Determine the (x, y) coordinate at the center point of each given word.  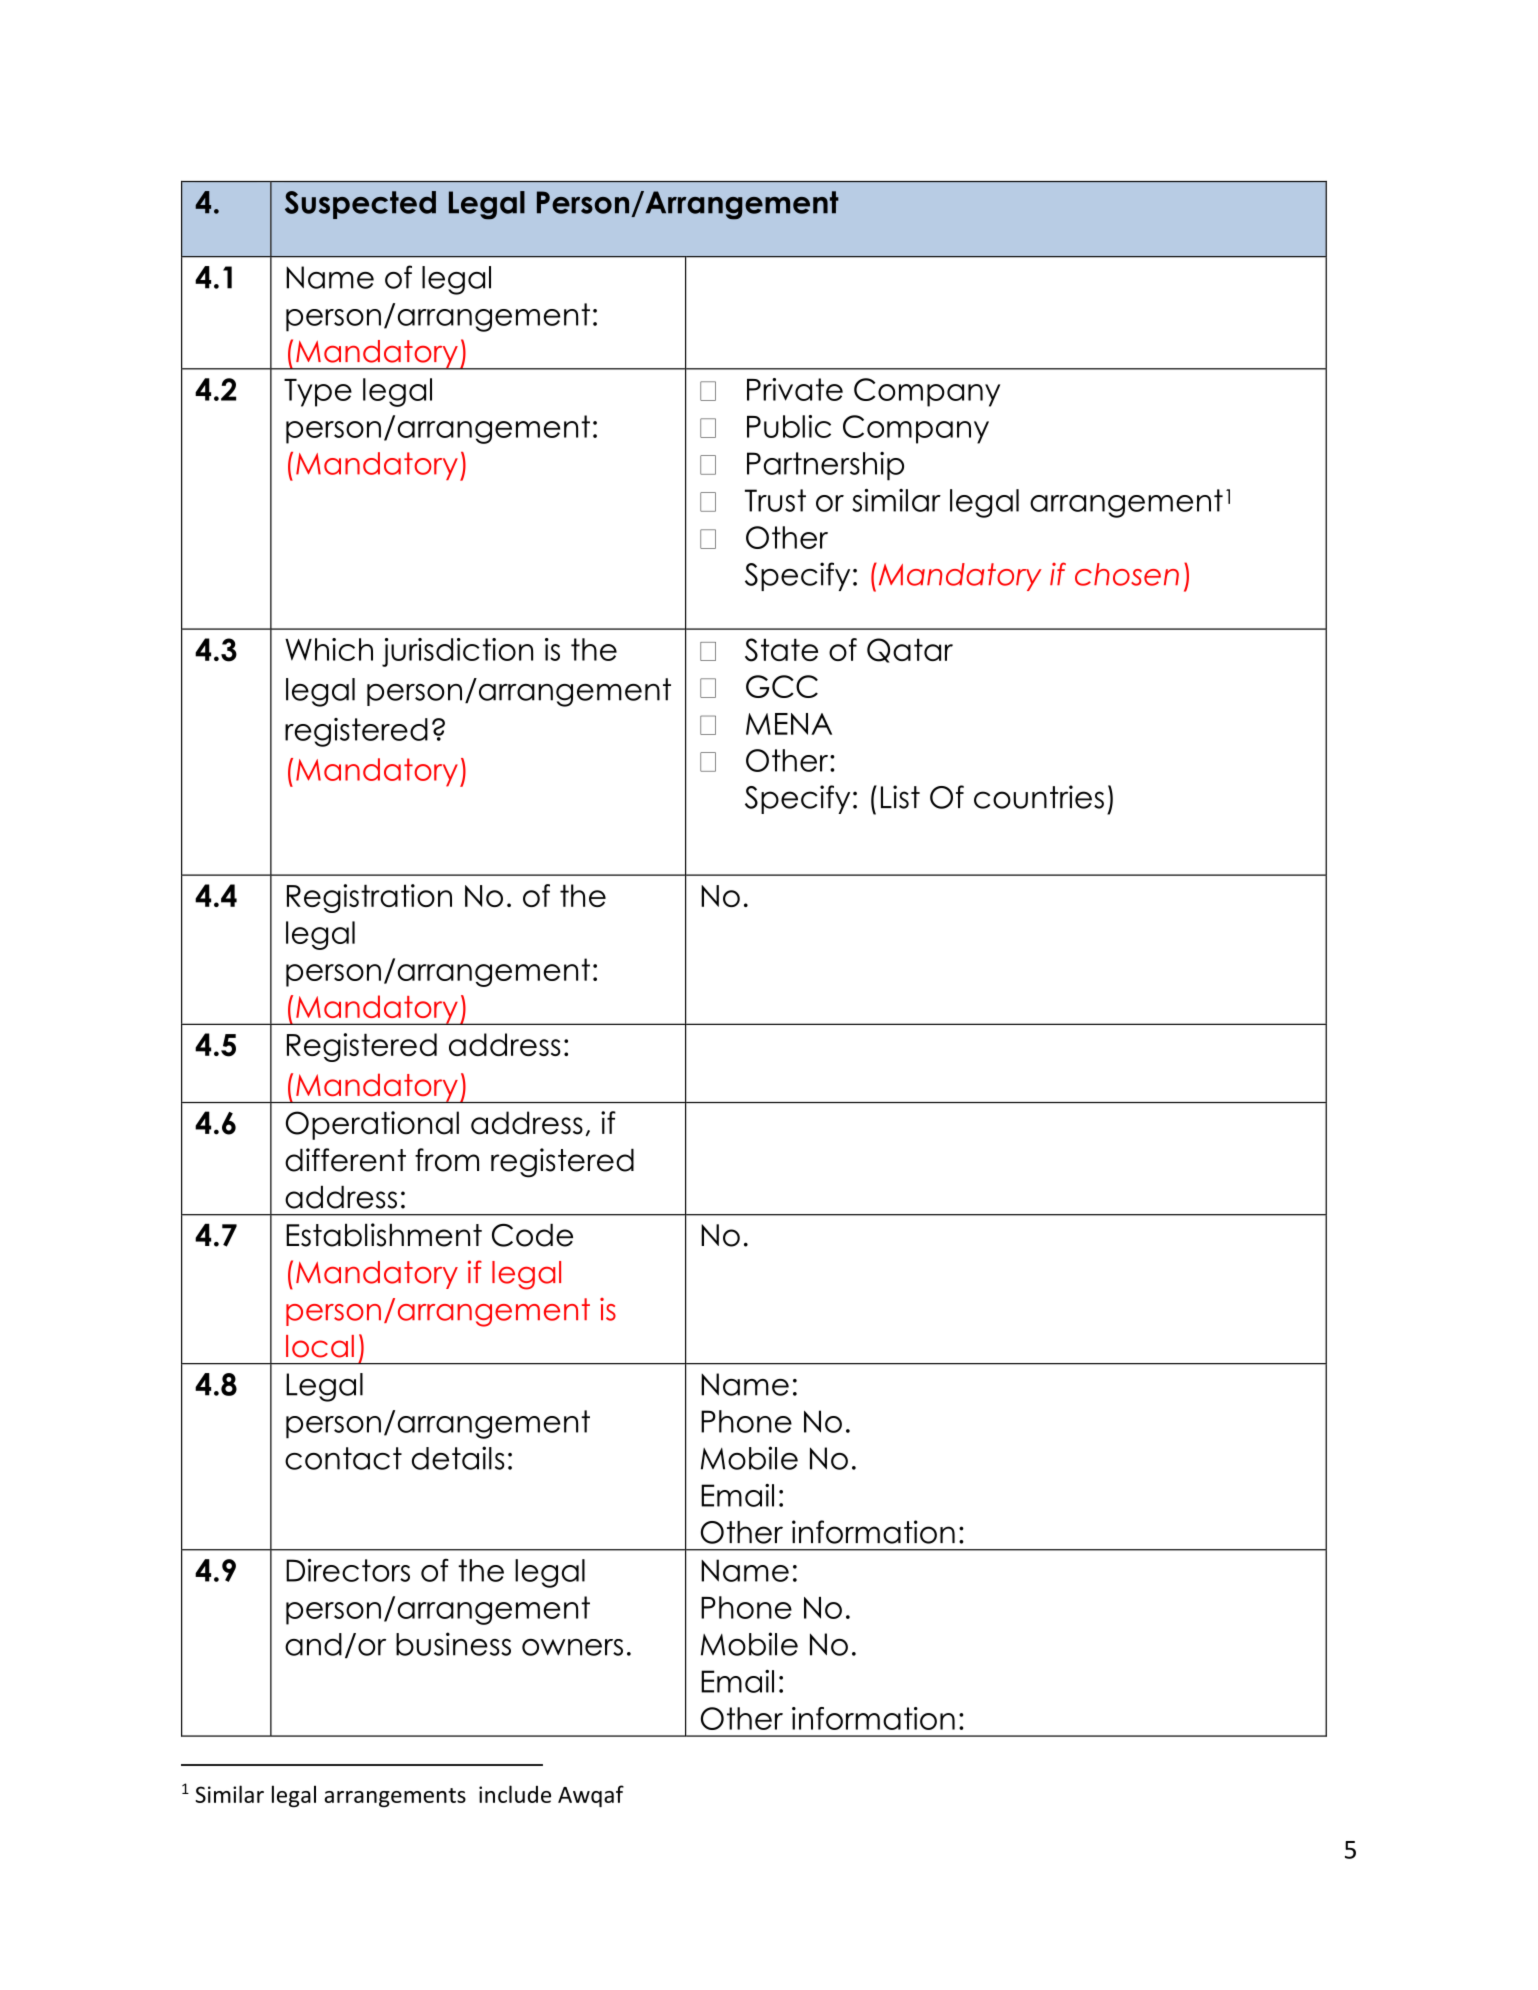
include (515, 1794)
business (453, 1644)
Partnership (825, 466)
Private (795, 389)
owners (572, 1647)
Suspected (360, 205)
